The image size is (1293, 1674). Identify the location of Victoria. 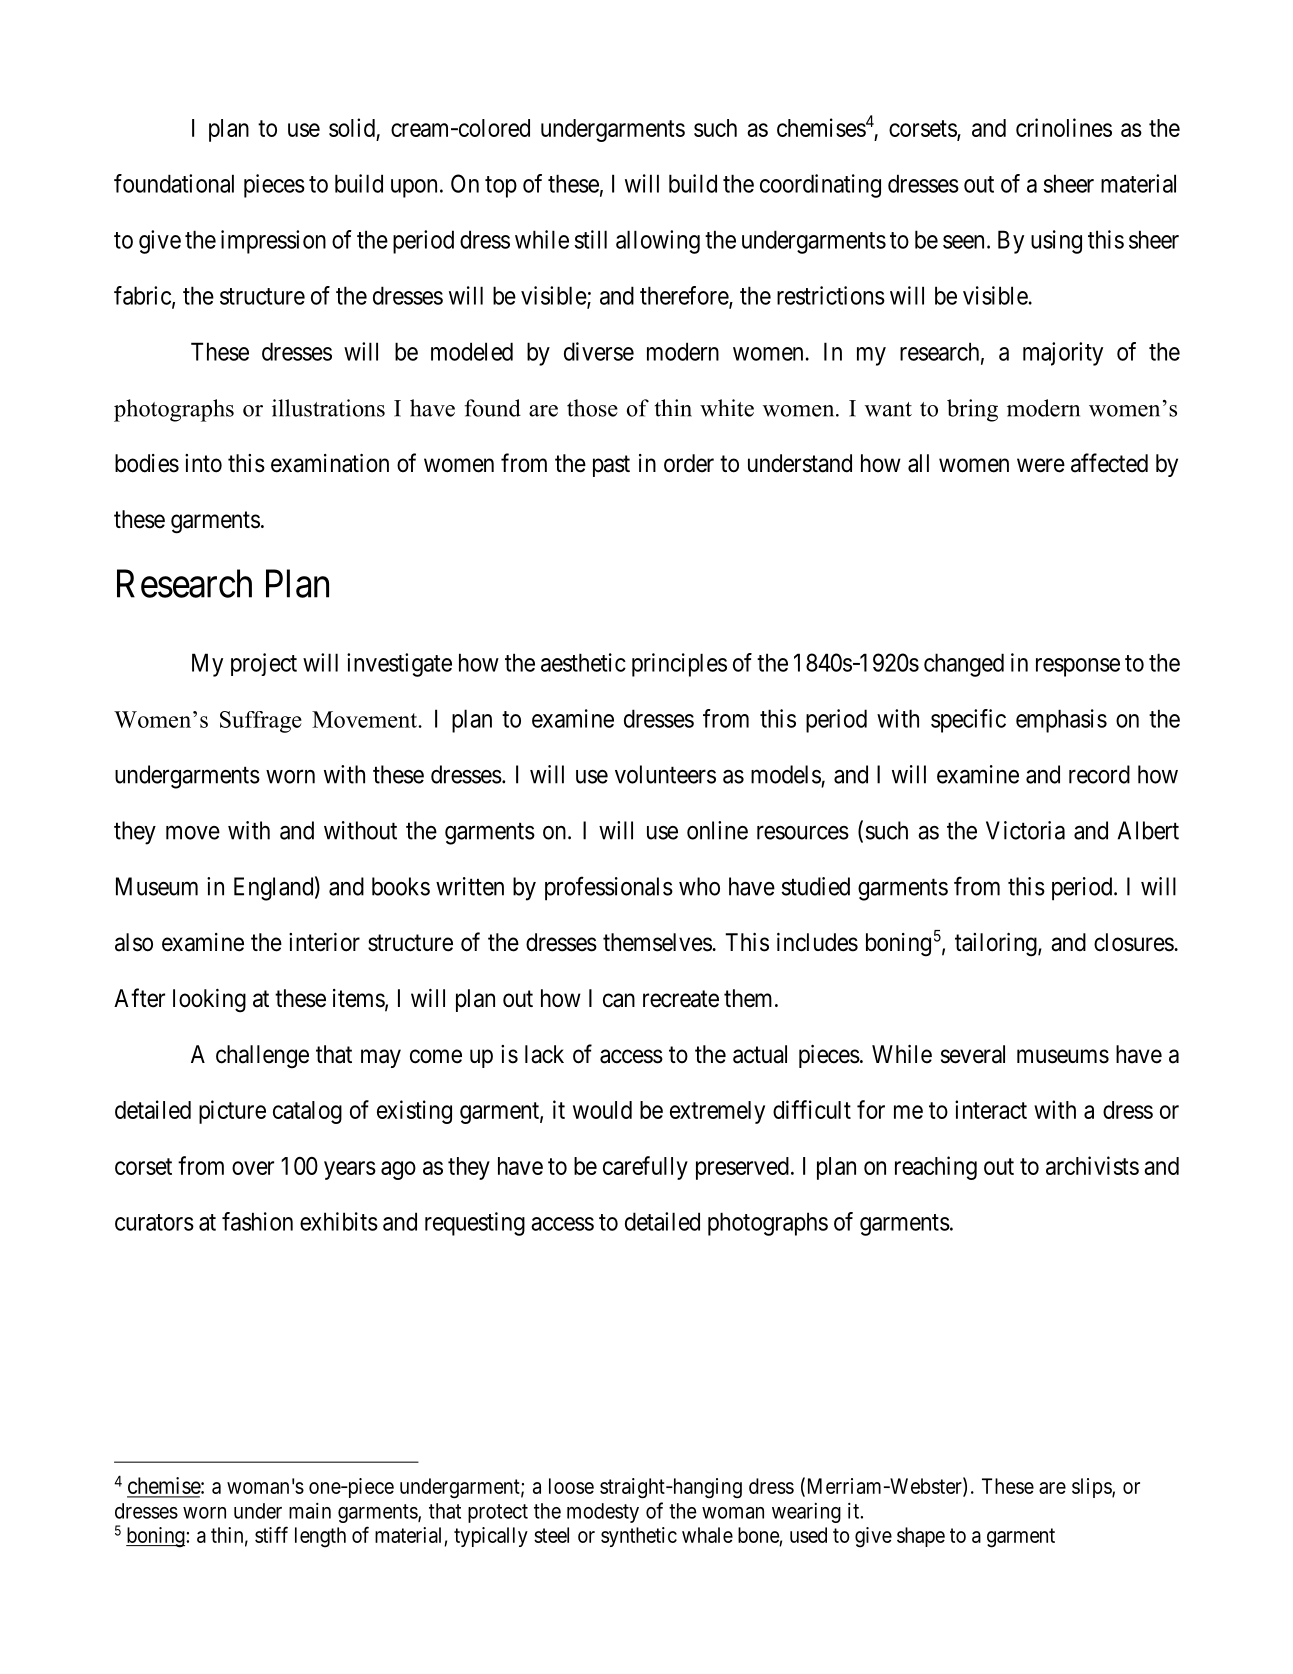
(1025, 830).
